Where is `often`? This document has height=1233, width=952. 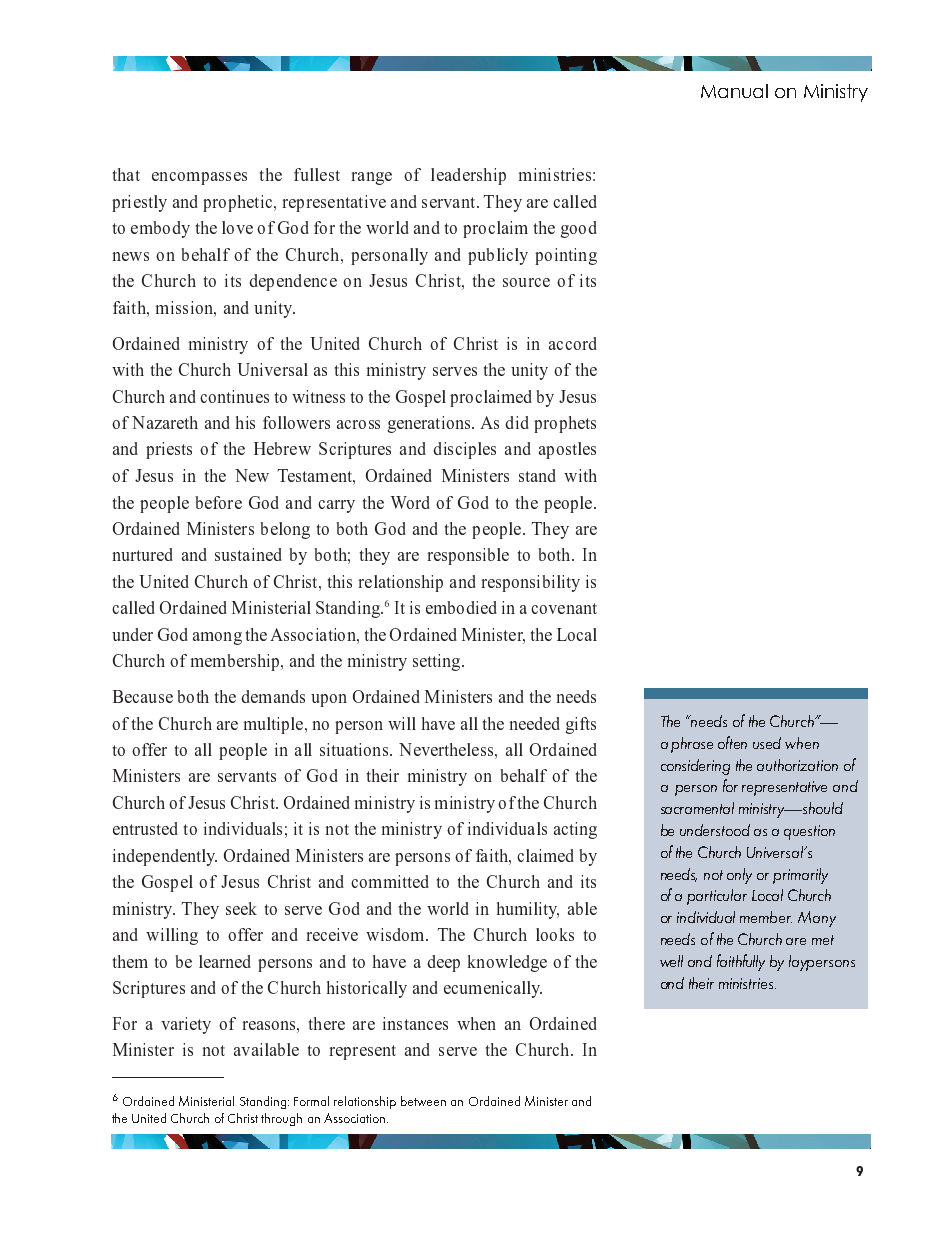 often is located at coordinates (732, 742).
